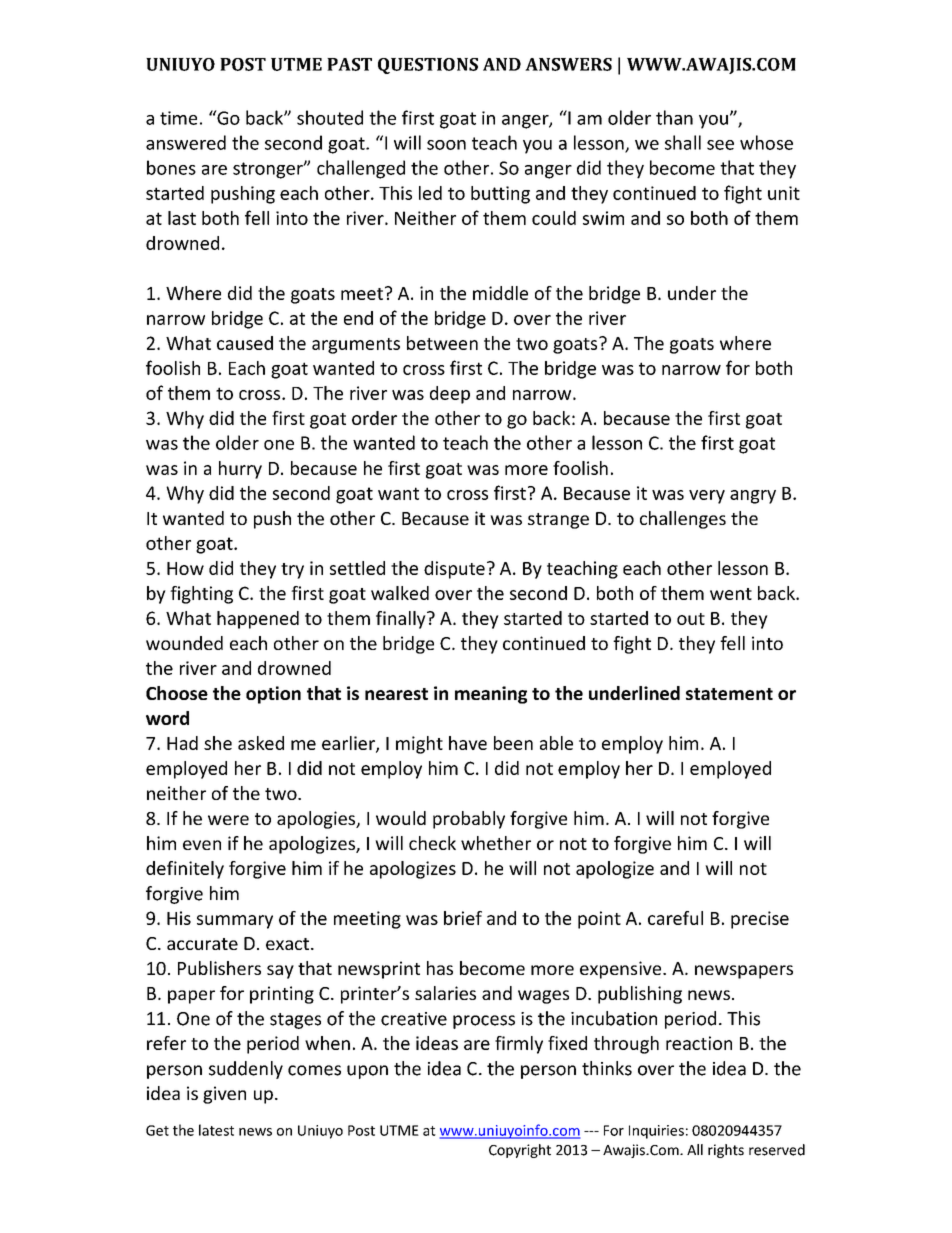 The image size is (952, 1233). I want to click on than, so click(674, 117).
